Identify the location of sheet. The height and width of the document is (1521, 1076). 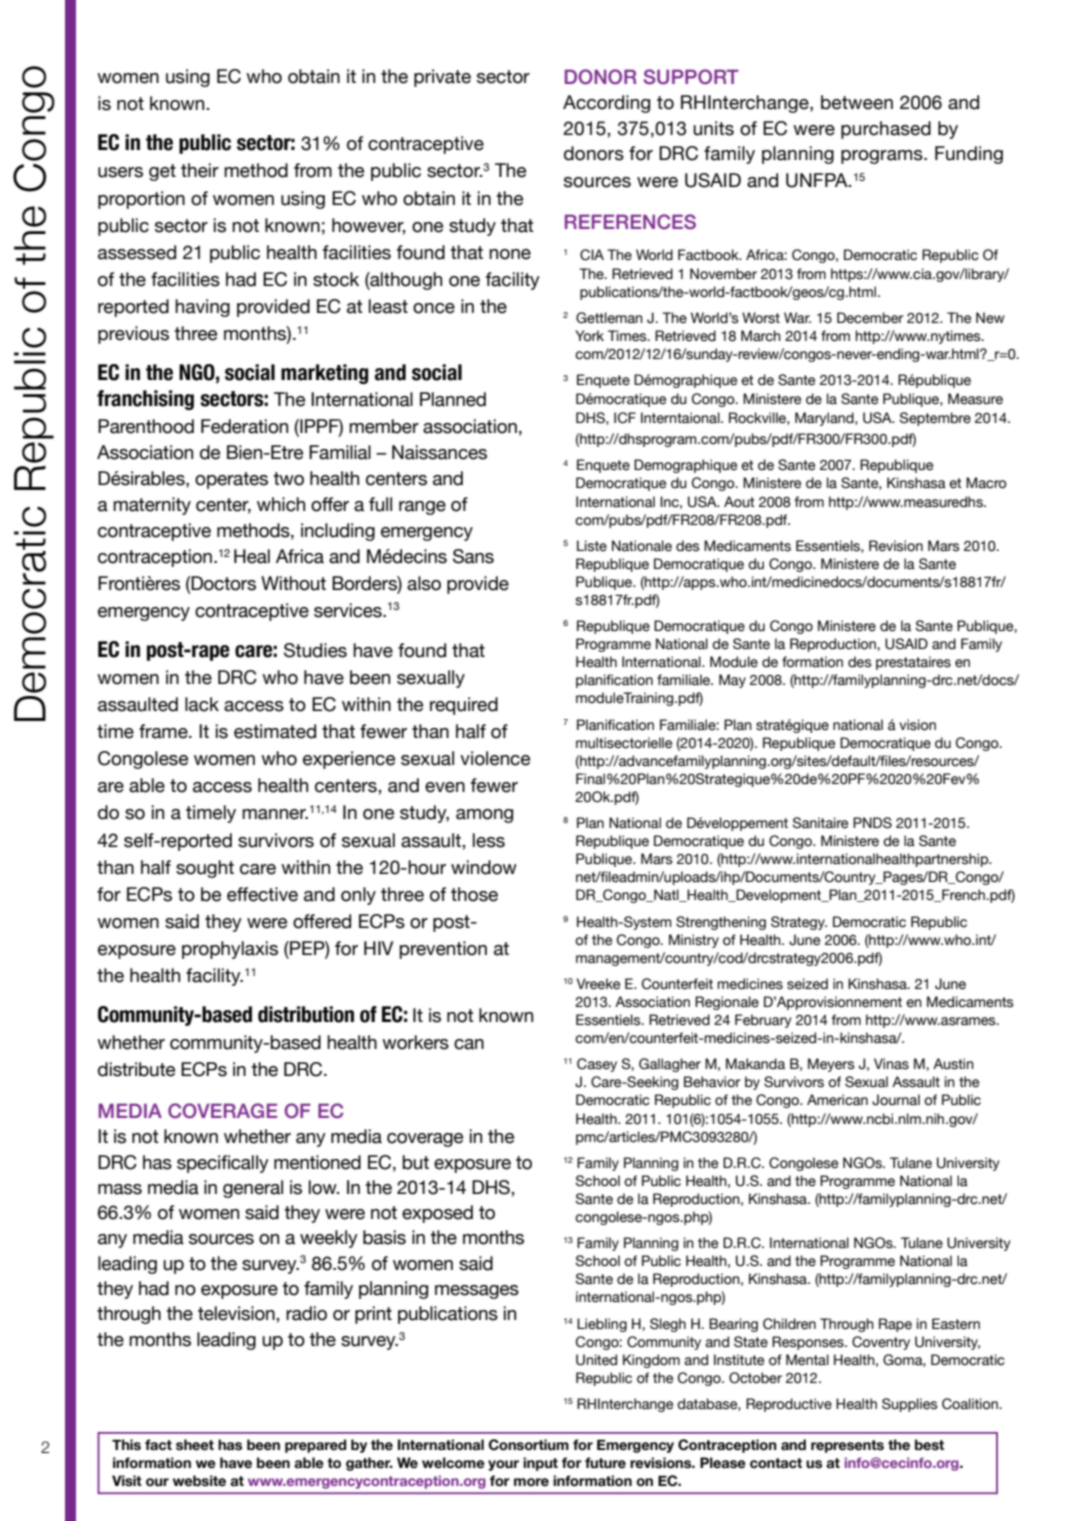
(195, 1445).
